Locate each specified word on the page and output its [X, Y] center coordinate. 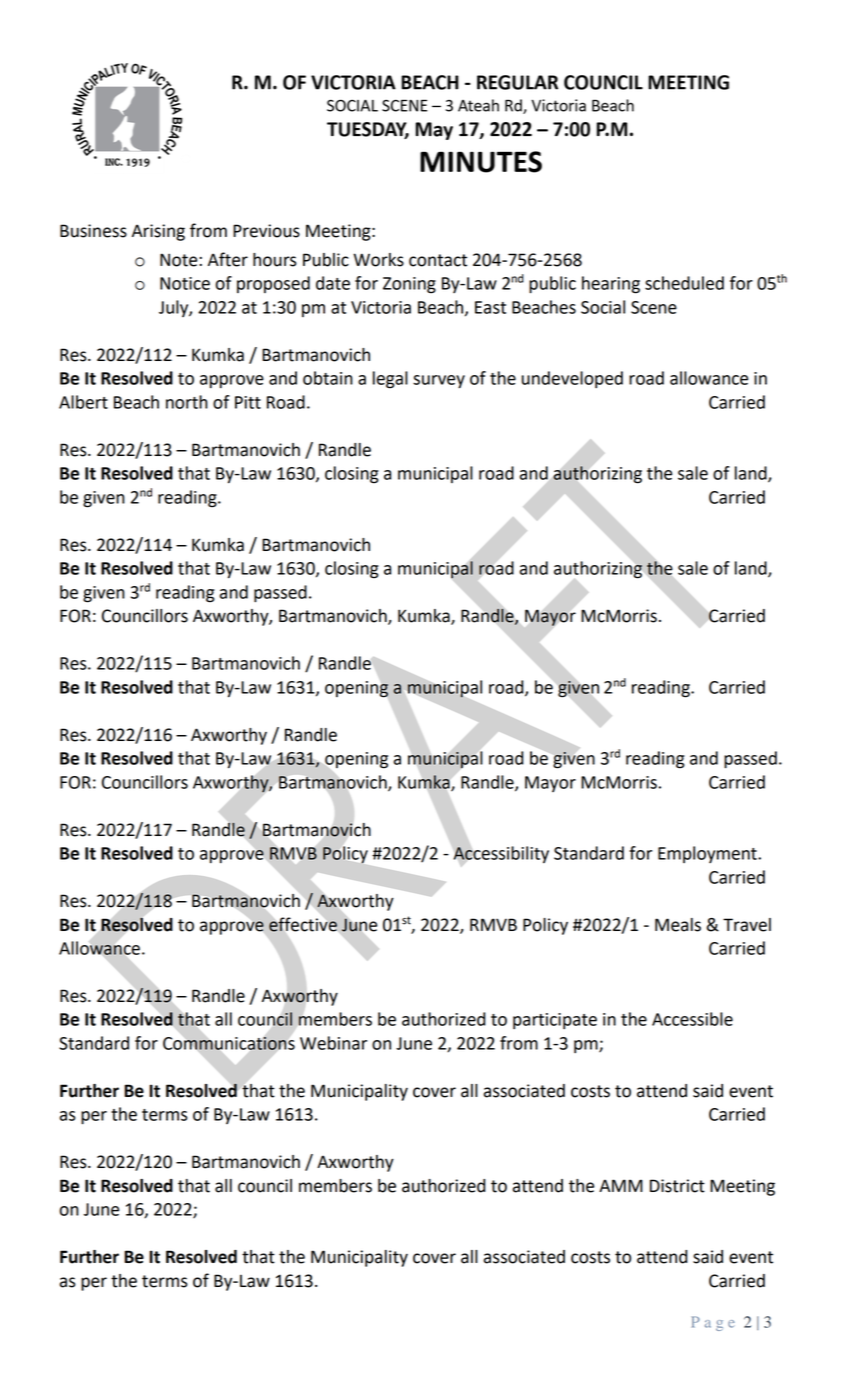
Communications [229, 1044]
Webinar [333, 1043]
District [677, 1186]
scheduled [684, 283]
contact [438, 260]
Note [180, 260]
